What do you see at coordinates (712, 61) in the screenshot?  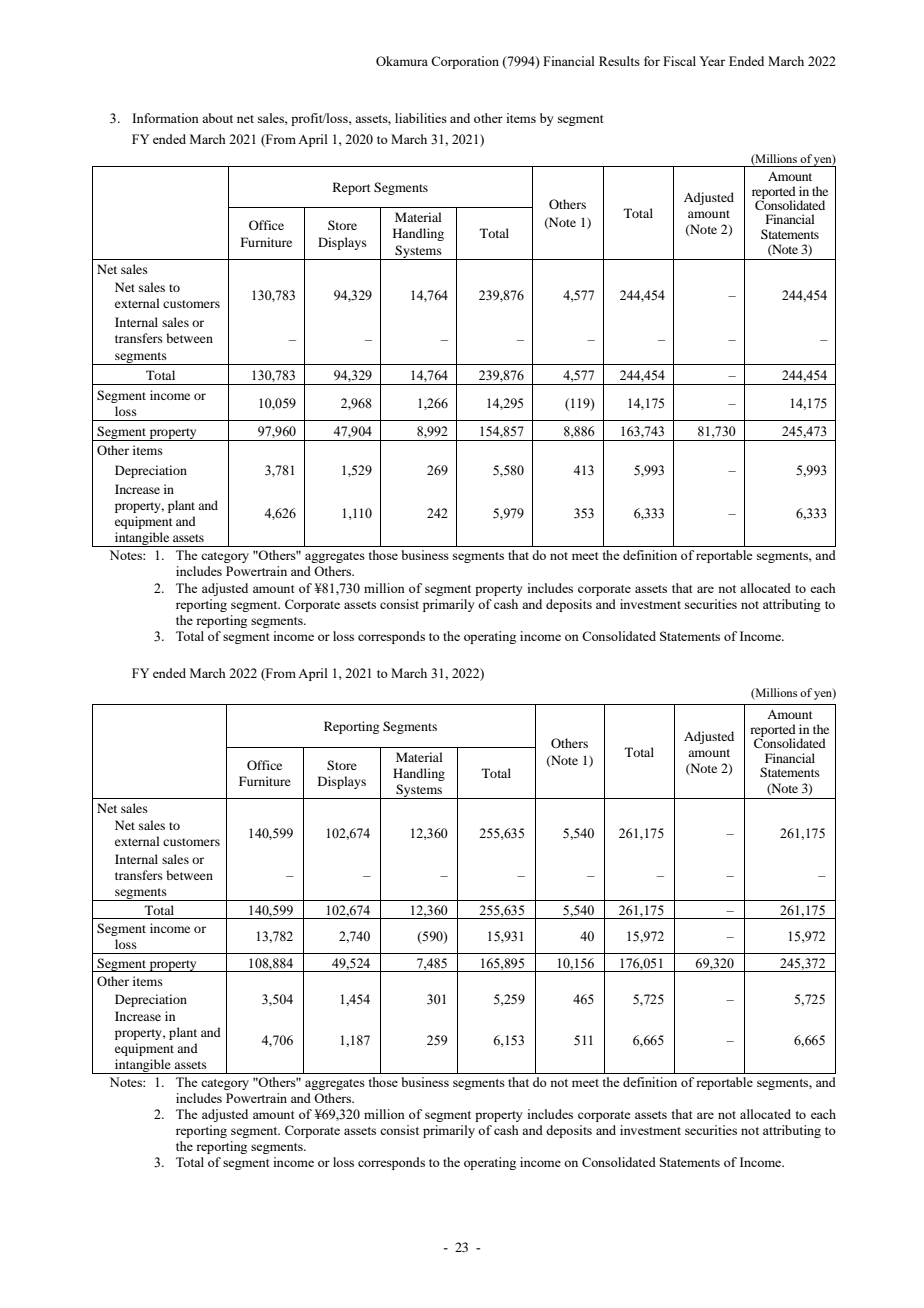 I see `Year` at bounding box center [712, 61].
